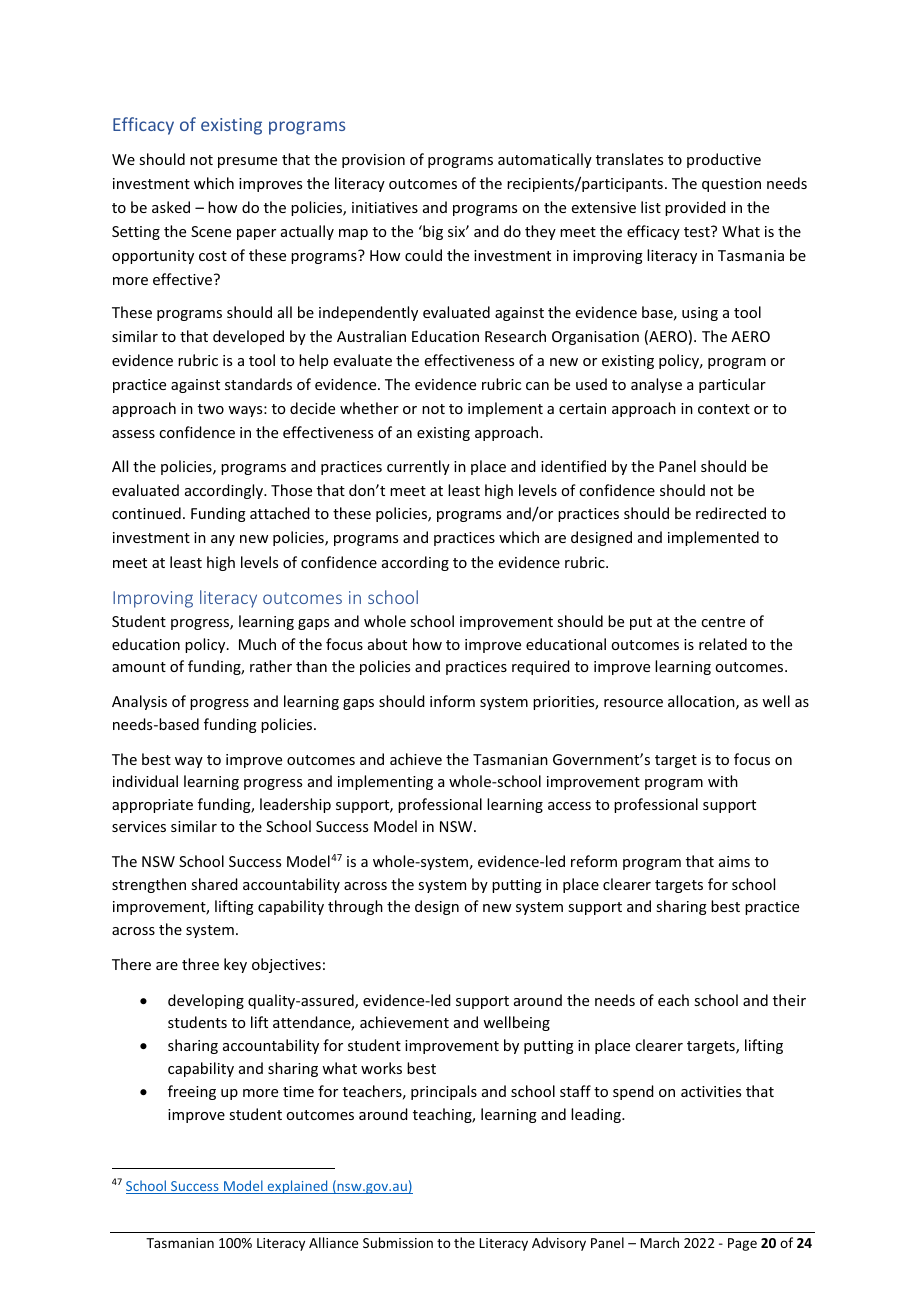 The width and height of the screenshot is (924, 1307). What do you see at coordinates (214, 884) in the screenshot?
I see `shared` at bounding box center [214, 884].
